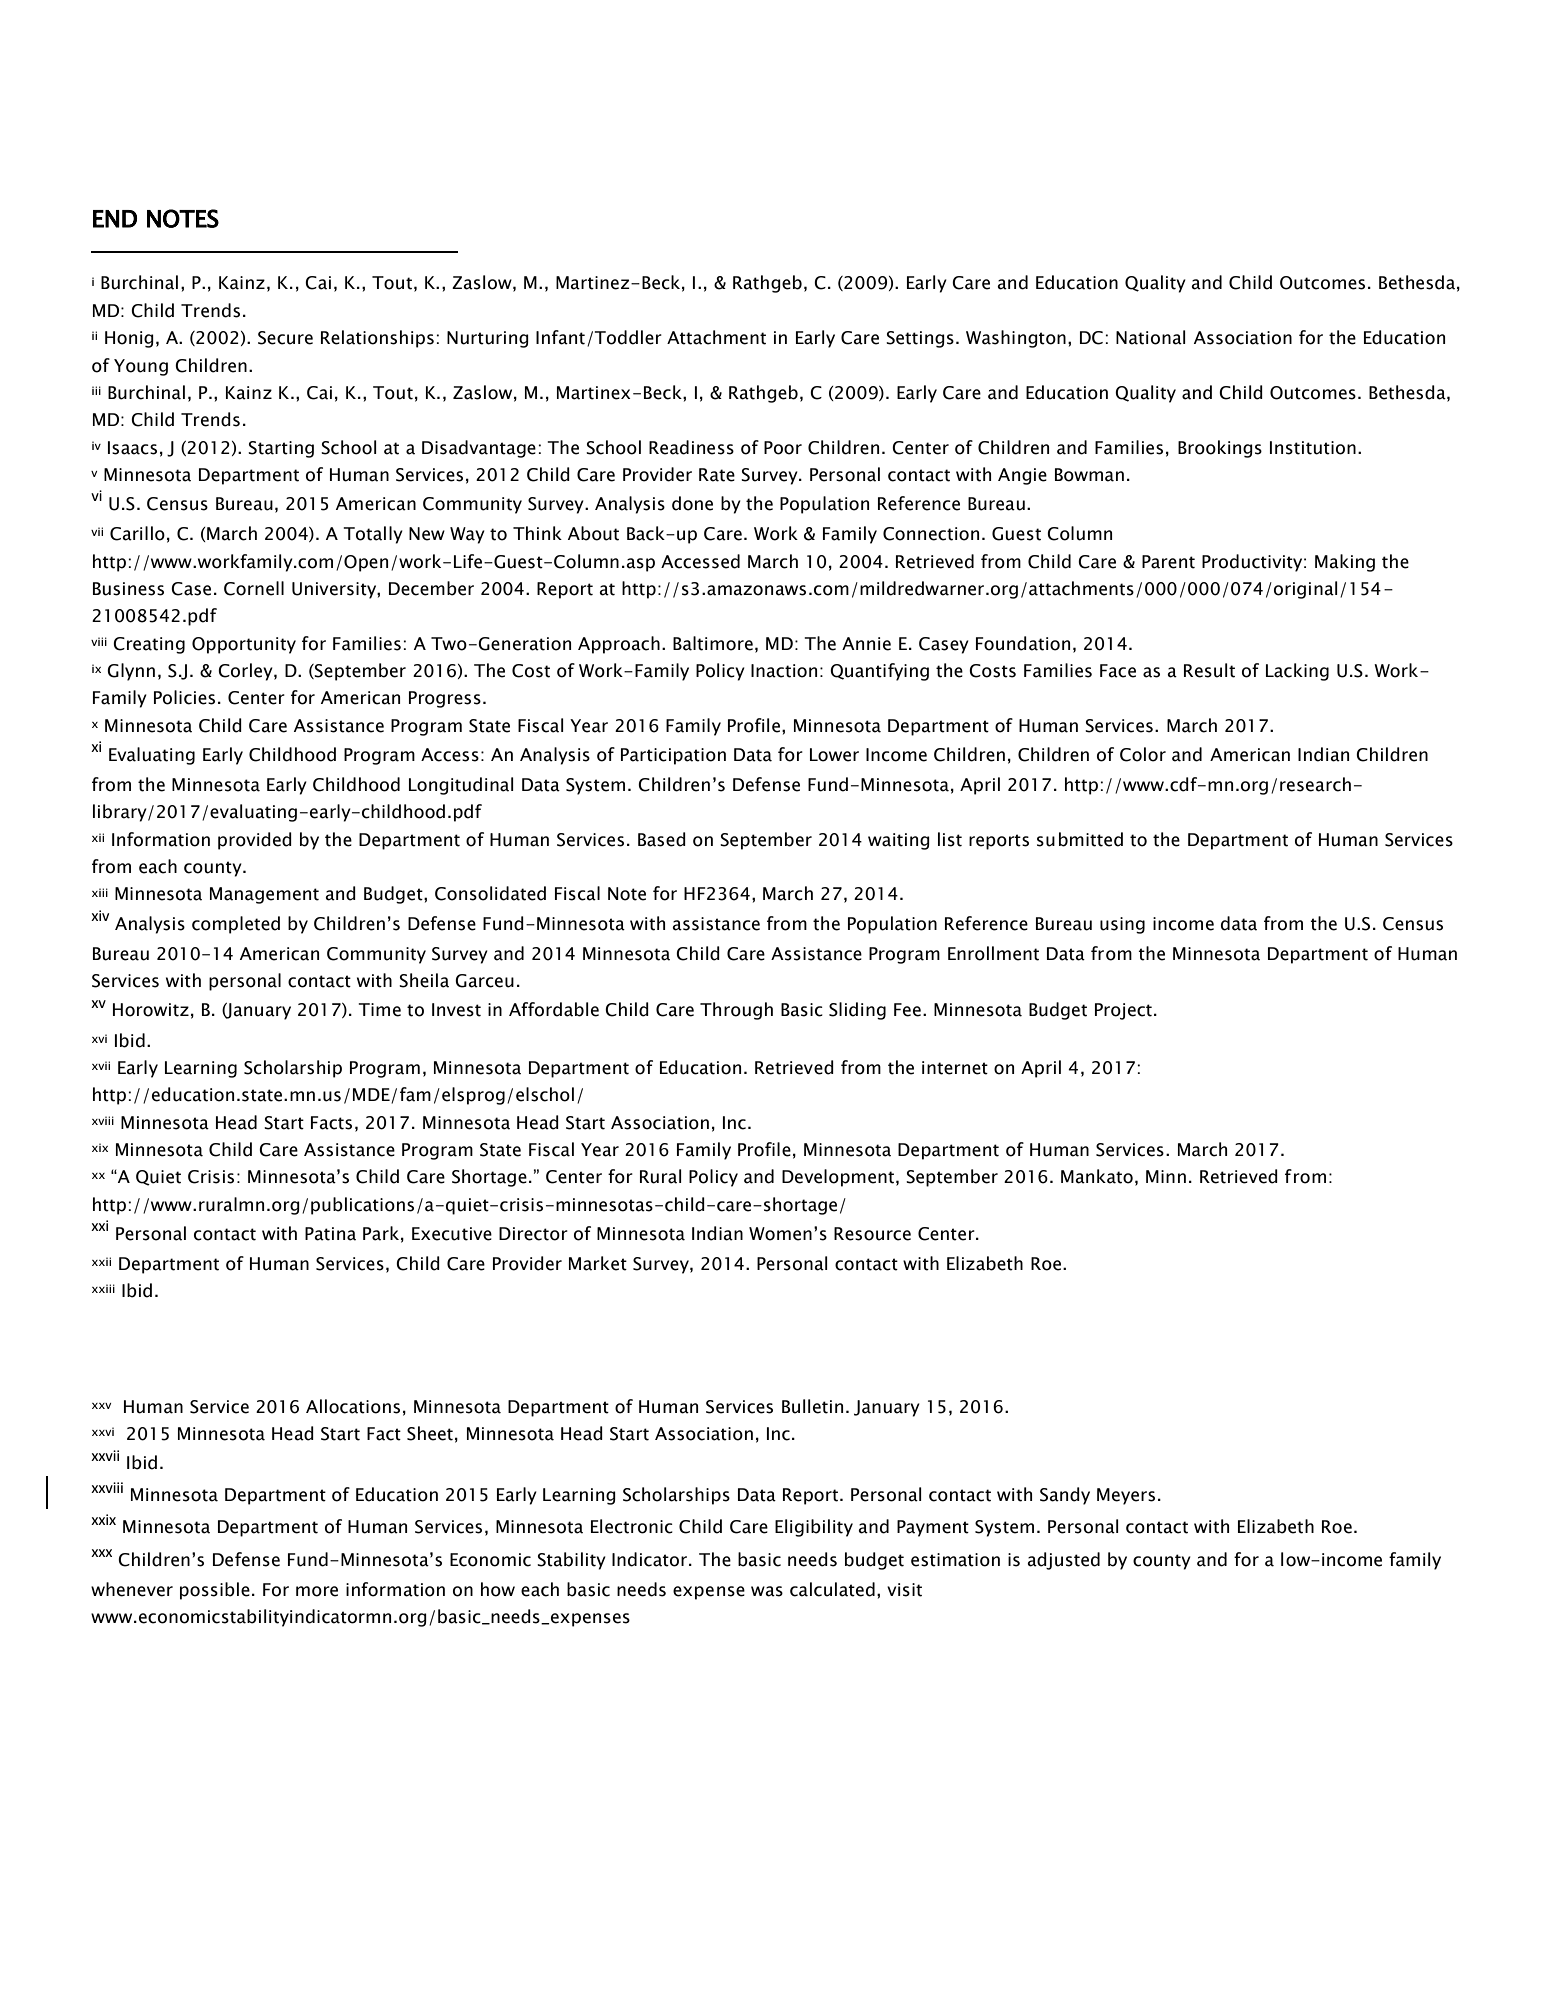  Describe the element at coordinates (285, 338) in the screenshot. I see `Secure` at that location.
